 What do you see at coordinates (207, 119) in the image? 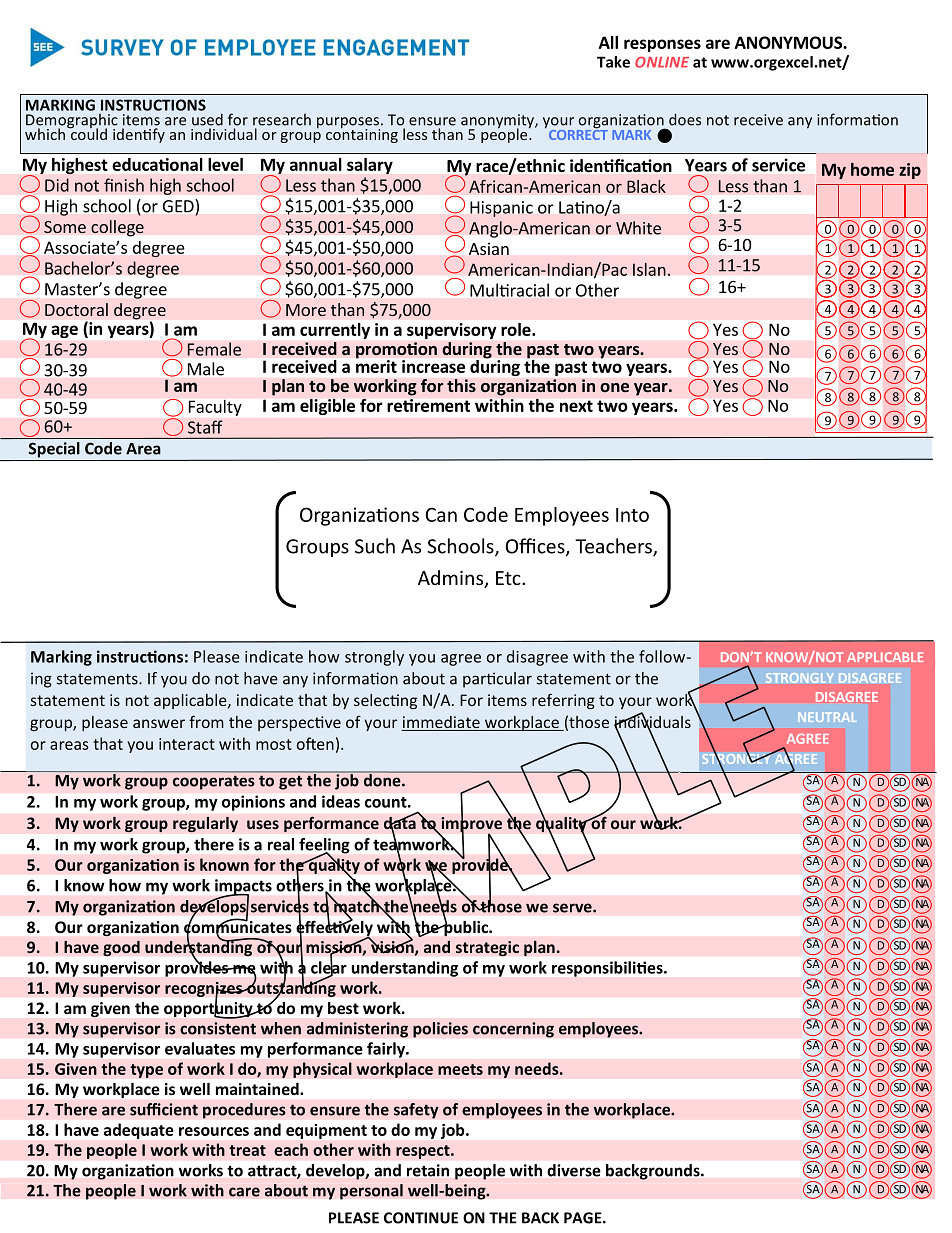
I see `used` at bounding box center [207, 119].
